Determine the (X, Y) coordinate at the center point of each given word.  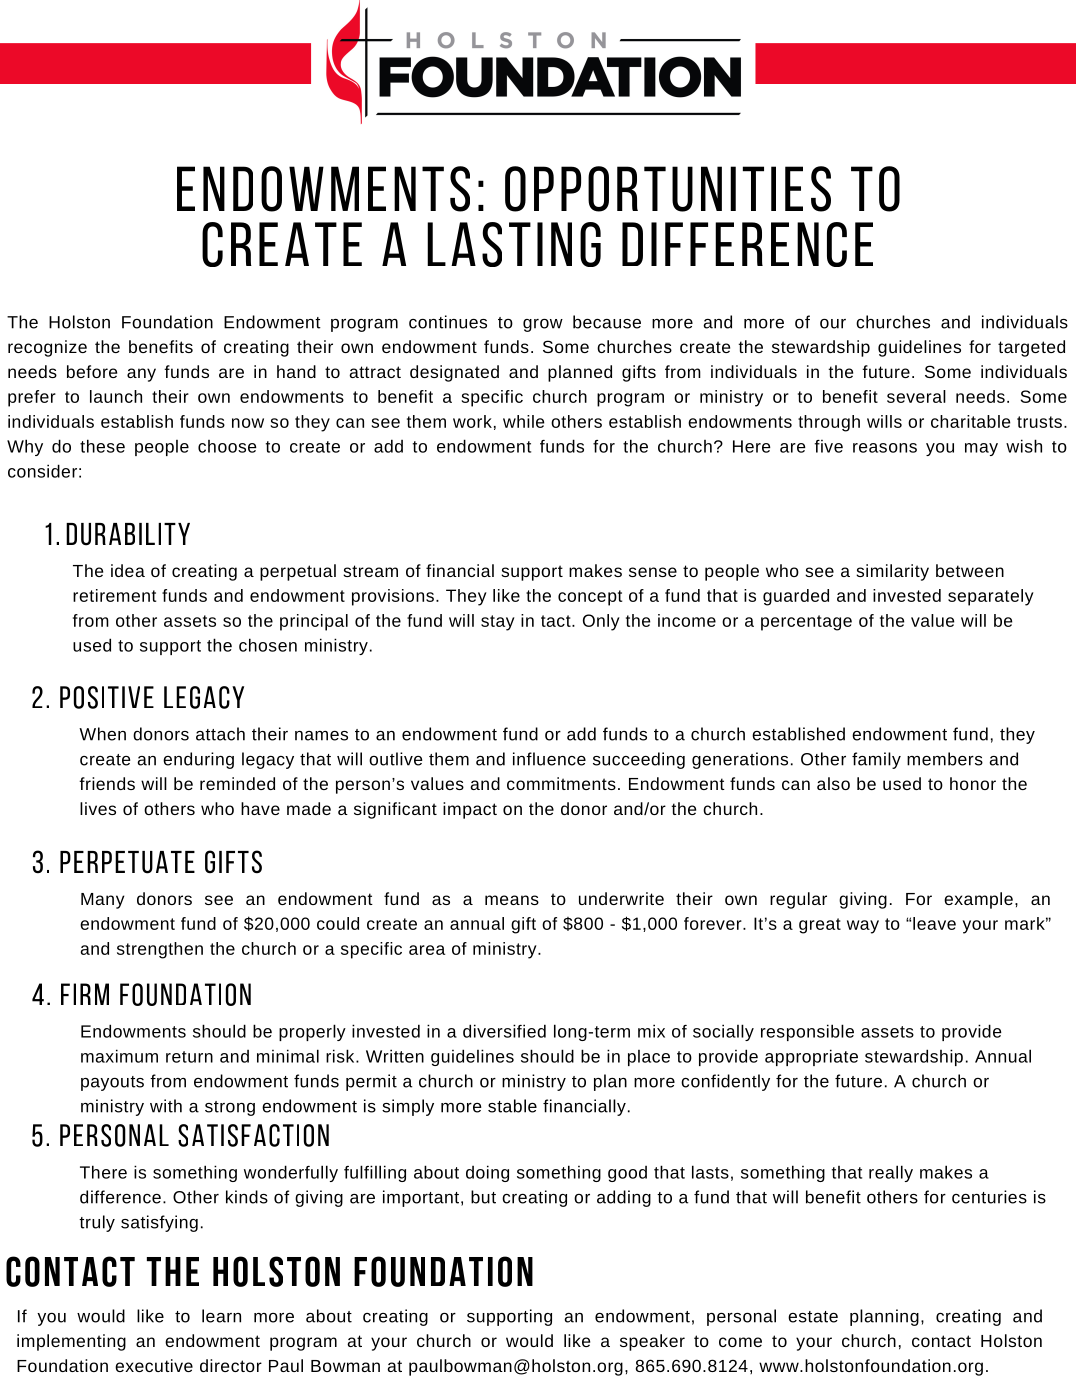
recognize (47, 348)
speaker (652, 1342)
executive (154, 1365)
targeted (1031, 348)
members (945, 759)
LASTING (514, 244)
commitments (561, 783)
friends (107, 783)
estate (813, 1317)
